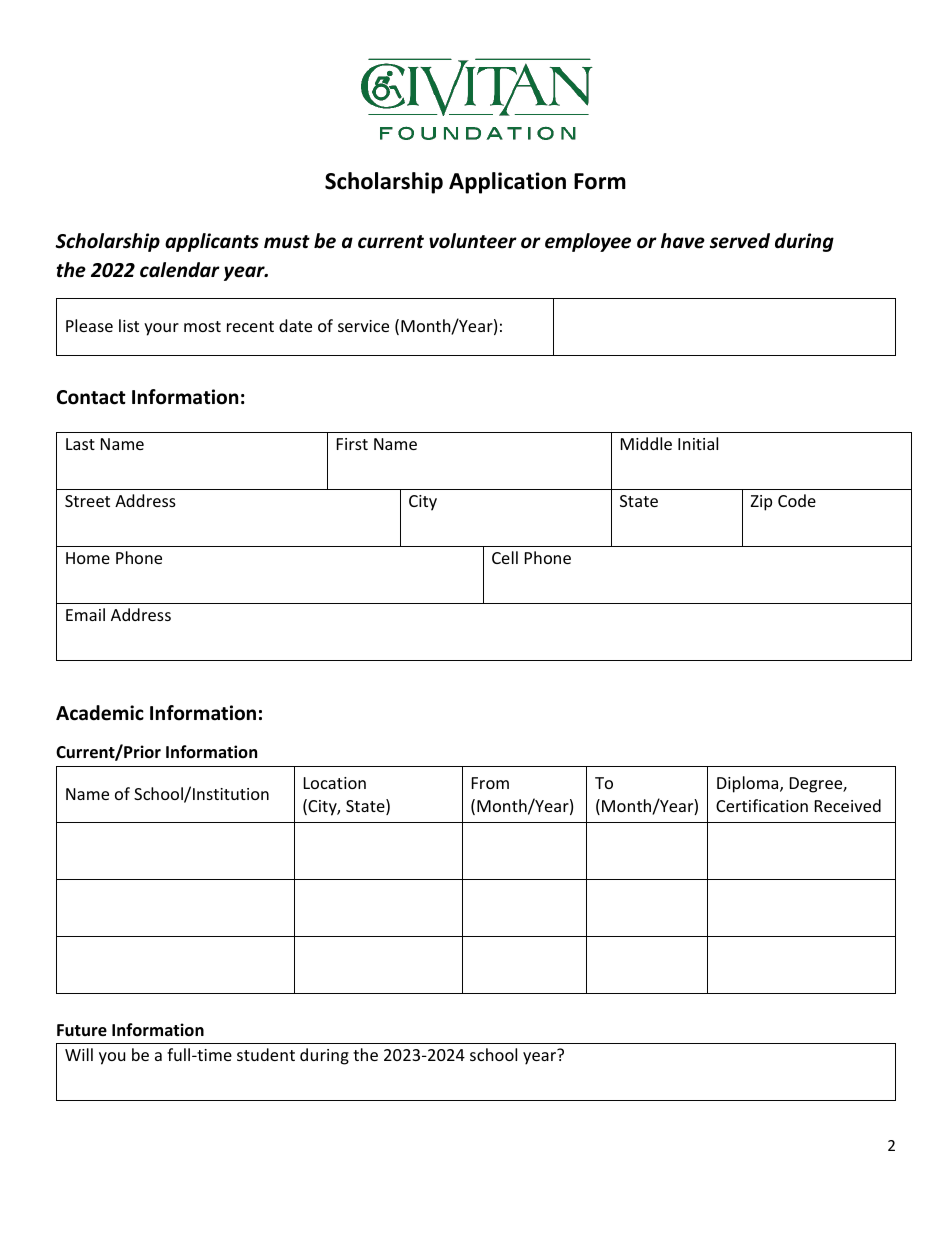 This image has width=952, height=1233. I want to click on Certification, so click(762, 805).
